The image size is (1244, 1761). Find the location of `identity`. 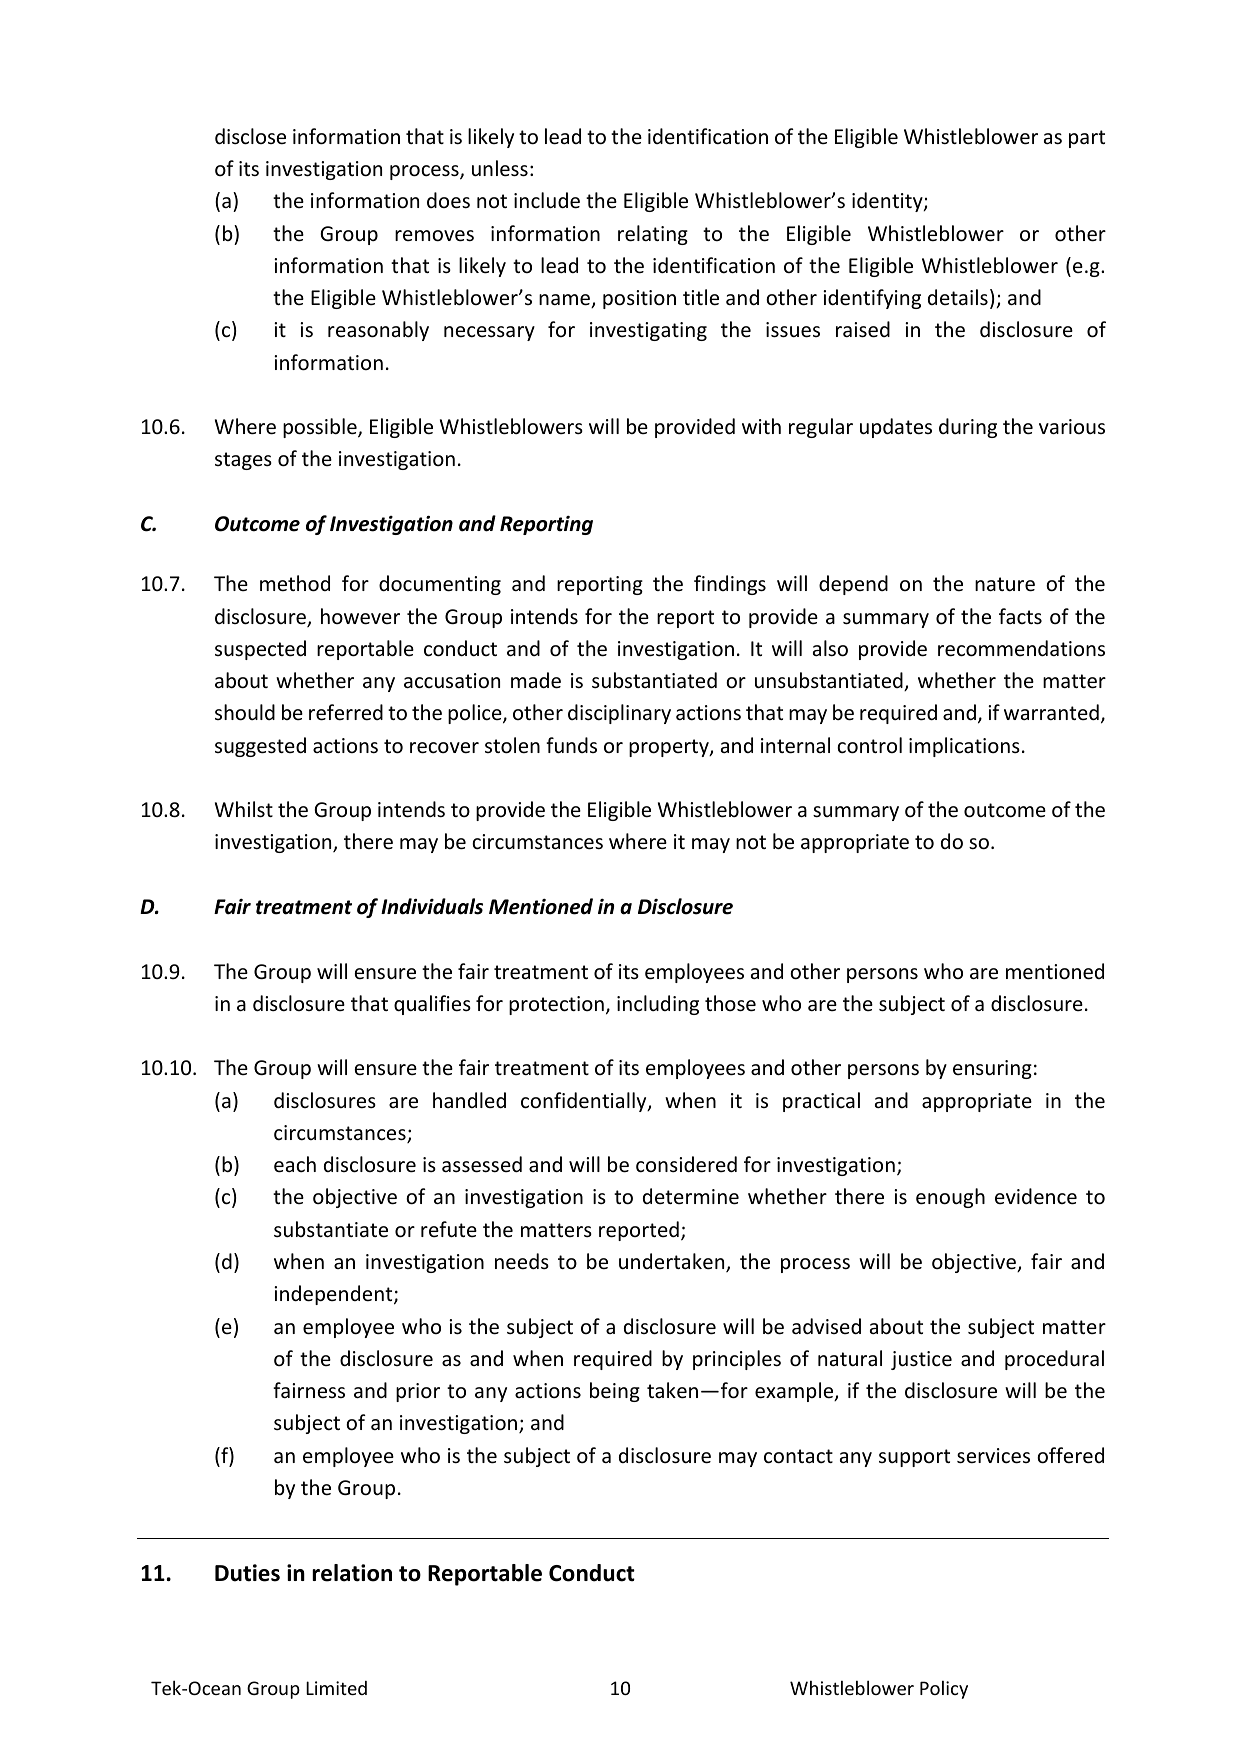

identity is located at coordinates (888, 202).
